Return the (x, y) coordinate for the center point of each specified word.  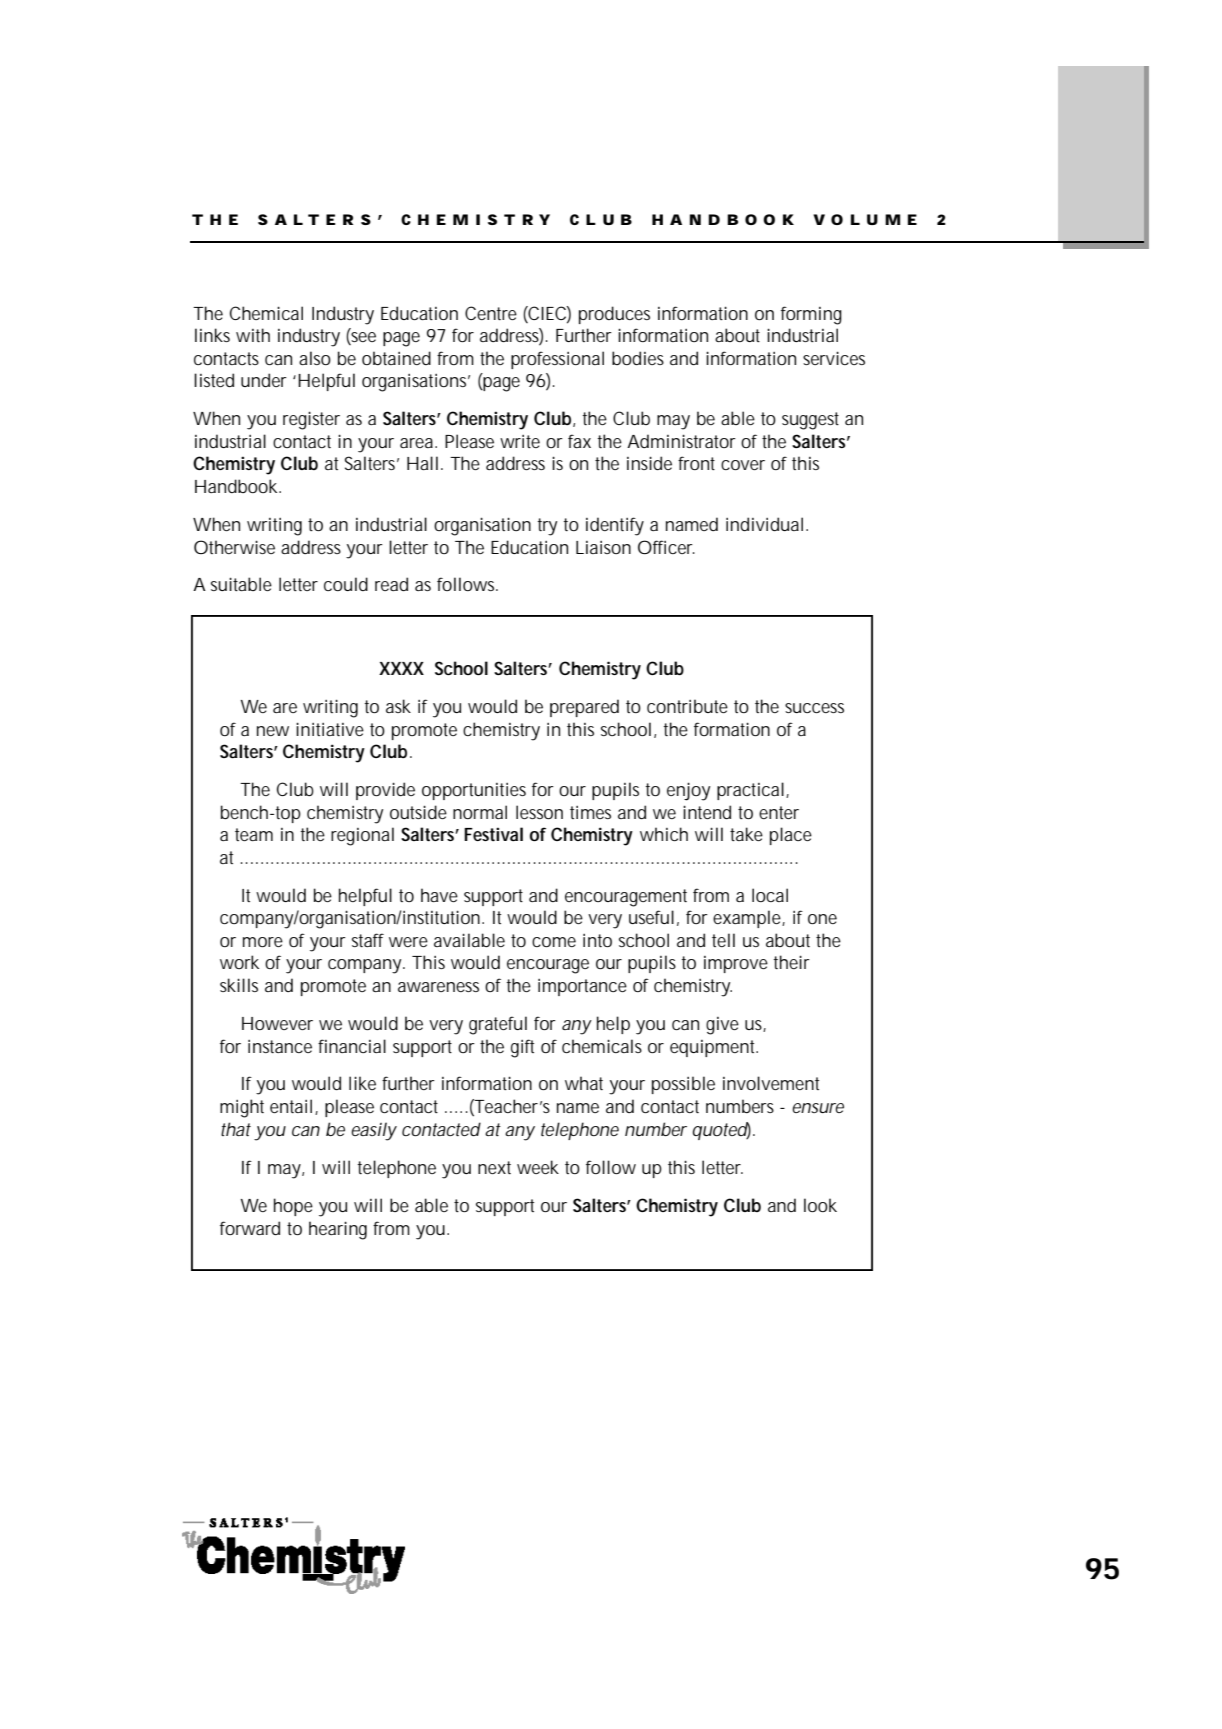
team (254, 834)
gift (522, 1048)
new (273, 731)
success (814, 708)
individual (764, 524)
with (253, 335)
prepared (584, 708)
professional (557, 360)
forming (811, 315)
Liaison (603, 547)
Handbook (238, 486)
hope (293, 1207)
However (277, 1023)
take (746, 834)
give (722, 1026)
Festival (493, 834)
